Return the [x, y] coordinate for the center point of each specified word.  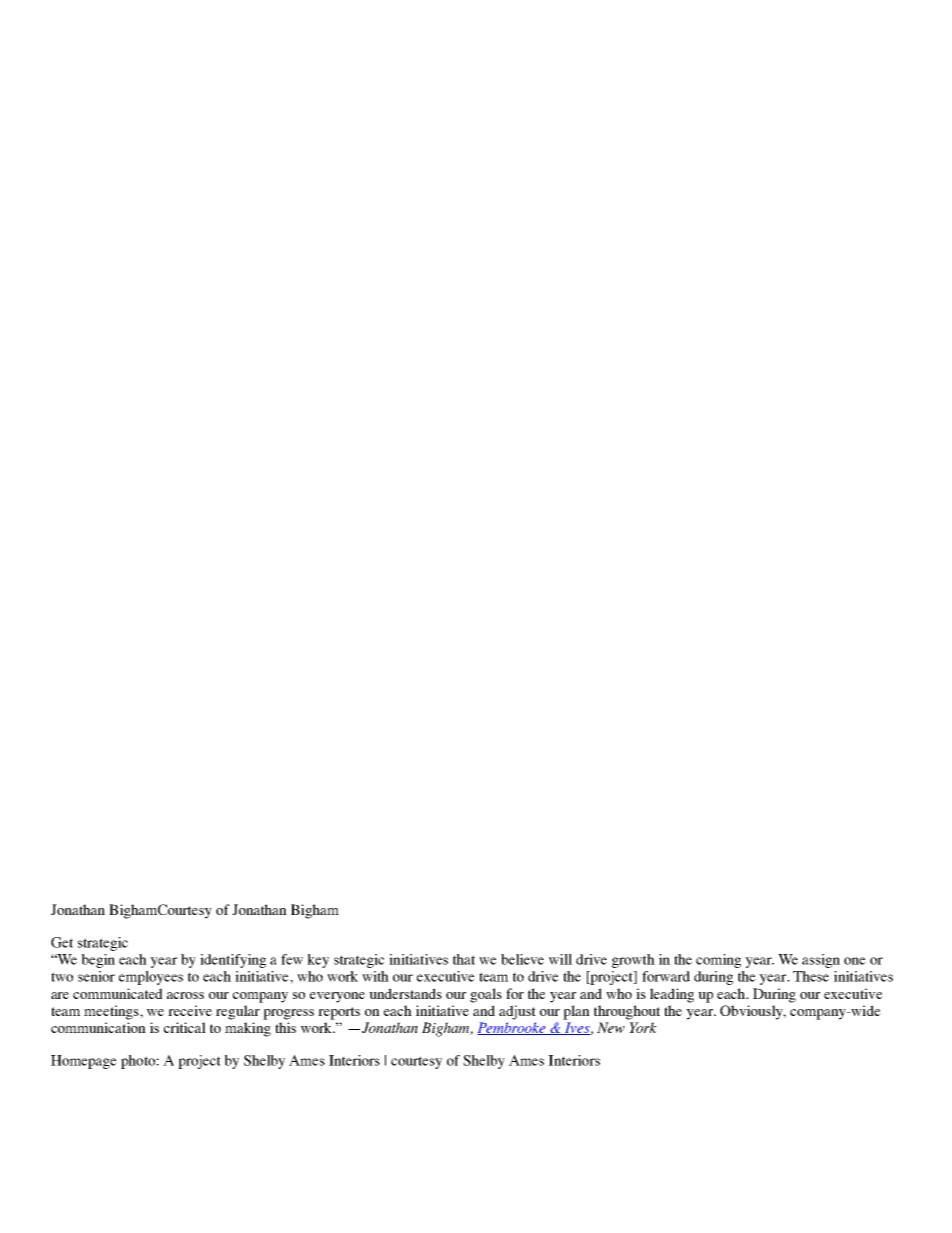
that [464, 959]
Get [62, 942]
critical [185, 1027]
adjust [517, 1012]
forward [666, 976]
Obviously [753, 1012]
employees [151, 978]
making [248, 1029]
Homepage [84, 1062]
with [375, 976]
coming [718, 961]
